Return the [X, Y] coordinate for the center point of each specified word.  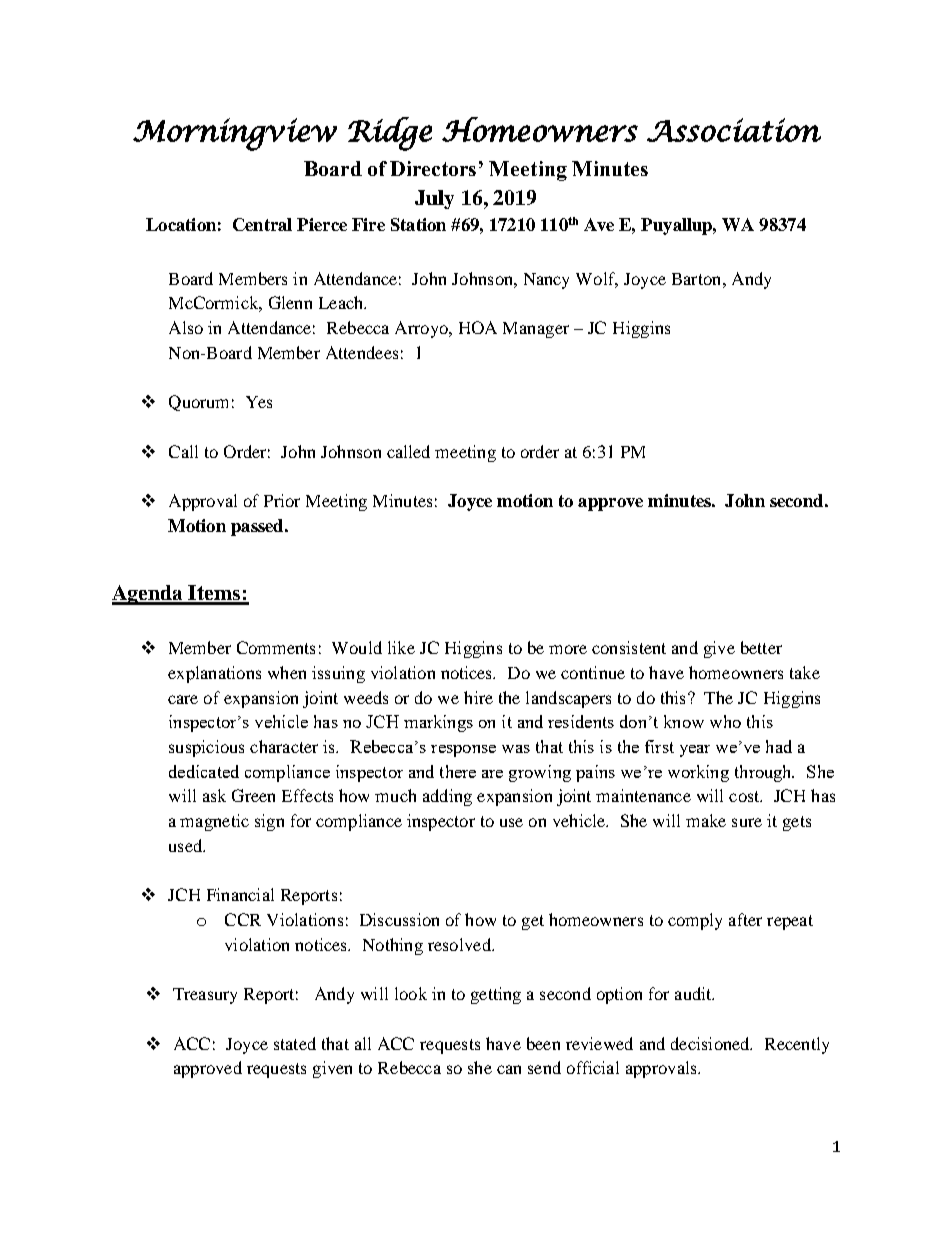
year [695, 751]
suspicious [206, 748]
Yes [259, 402]
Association [734, 130]
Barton [698, 279]
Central [262, 224]
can [509, 1069]
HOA [478, 327]
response [463, 751]
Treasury [205, 996]
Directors [433, 168]
